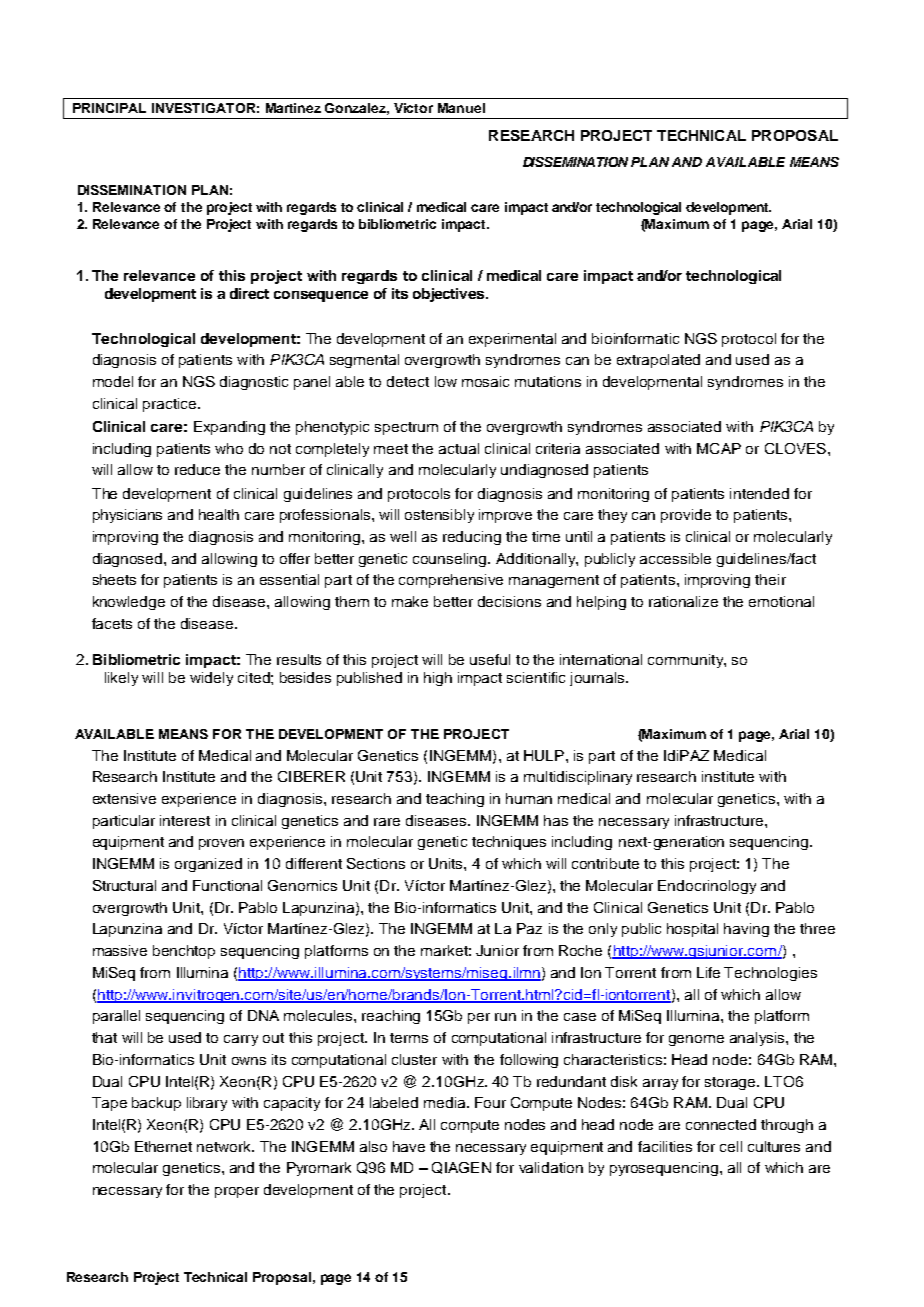 Image resolution: width=924 pixels, height=1307 pixels. I want to click on Manuel, so click(461, 108).
